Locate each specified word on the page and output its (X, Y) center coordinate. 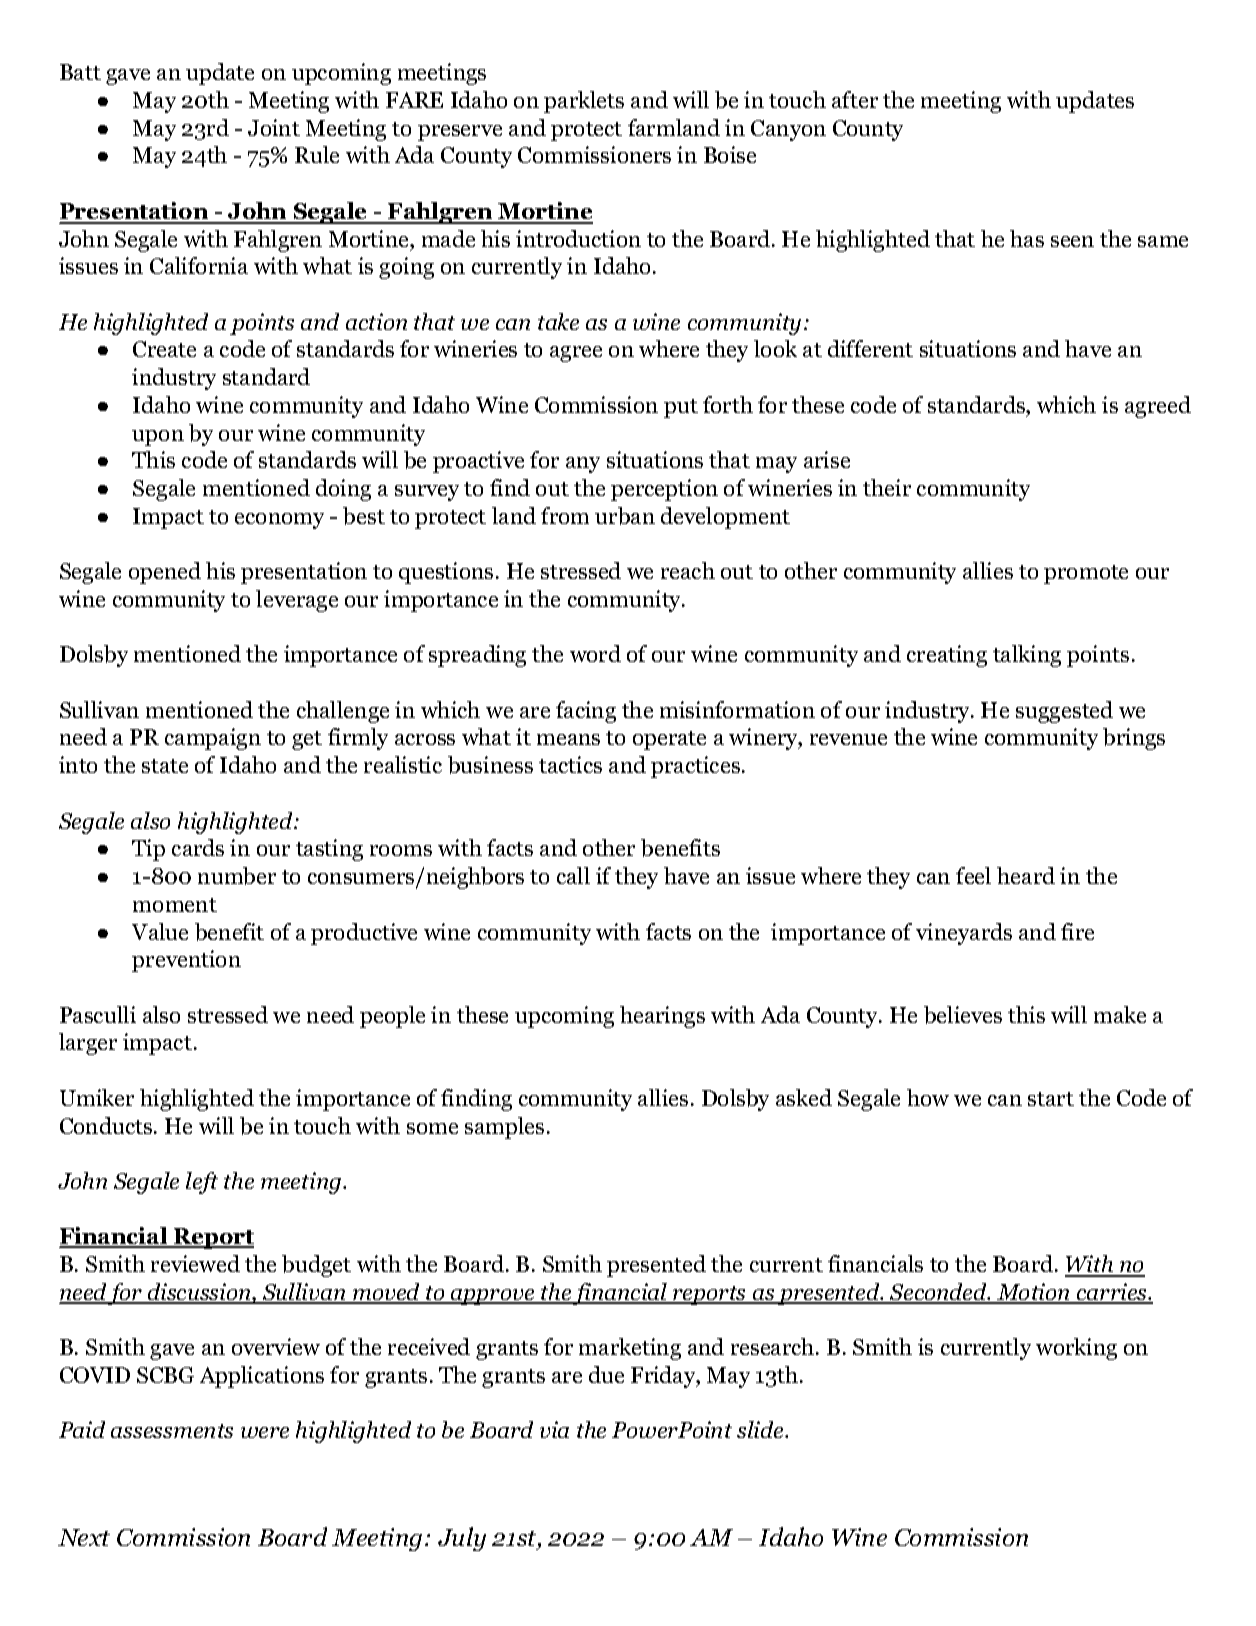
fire (1077, 931)
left (202, 1183)
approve (493, 1297)
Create (164, 349)
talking (1027, 656)
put (681, 408)
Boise (730, 154)
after (855, 99)
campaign (213, 739)
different (870, 348)
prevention (186, 961)
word (595, 653)
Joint (274, 127)
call (573, 875)
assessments (172, 1431)
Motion (1034, 1293)
